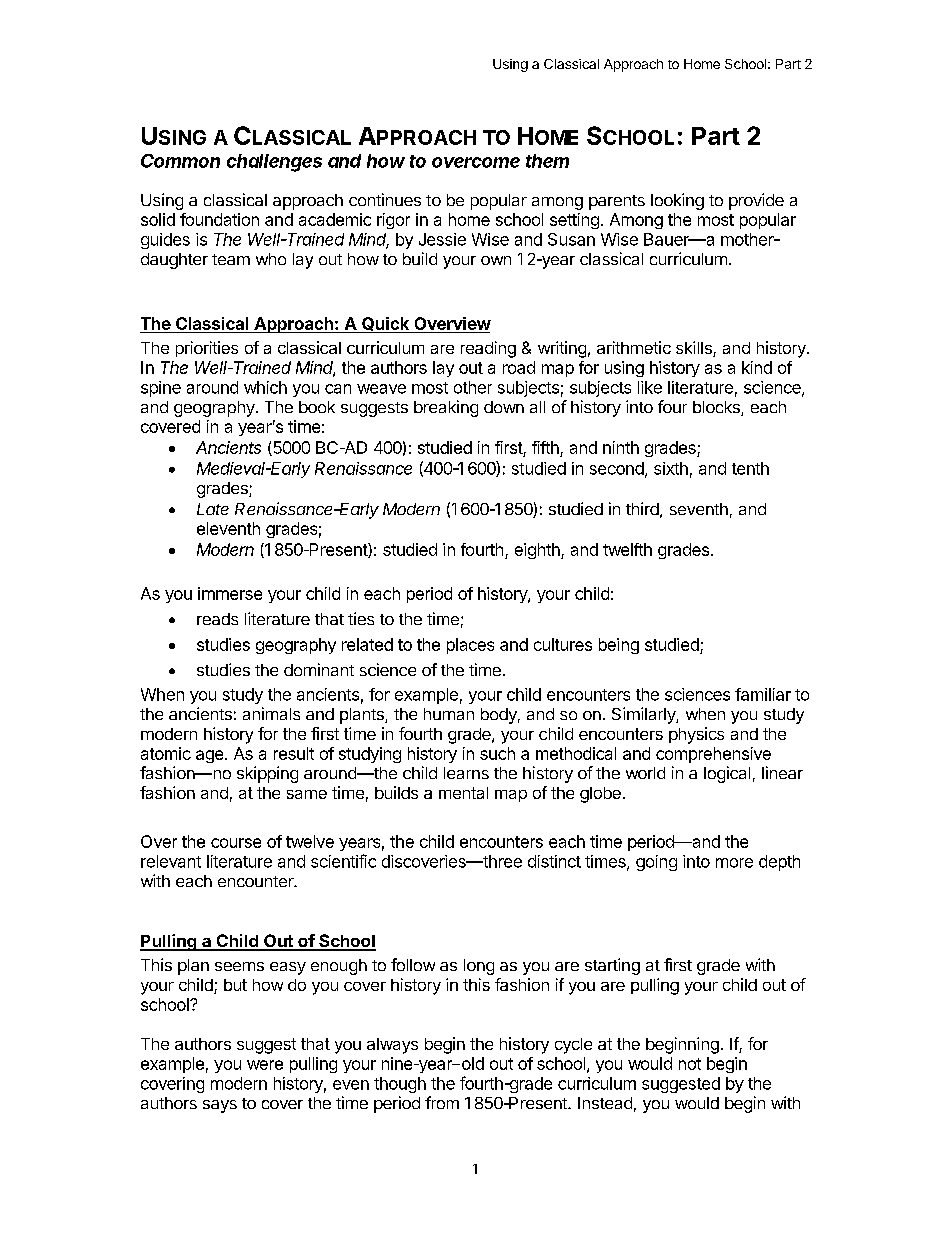 Image resolution: width=952 pixels, height=1233 pixels. Describe the element at coordinates (446, 408) in the screenshot. I see `breaking` at that location.
